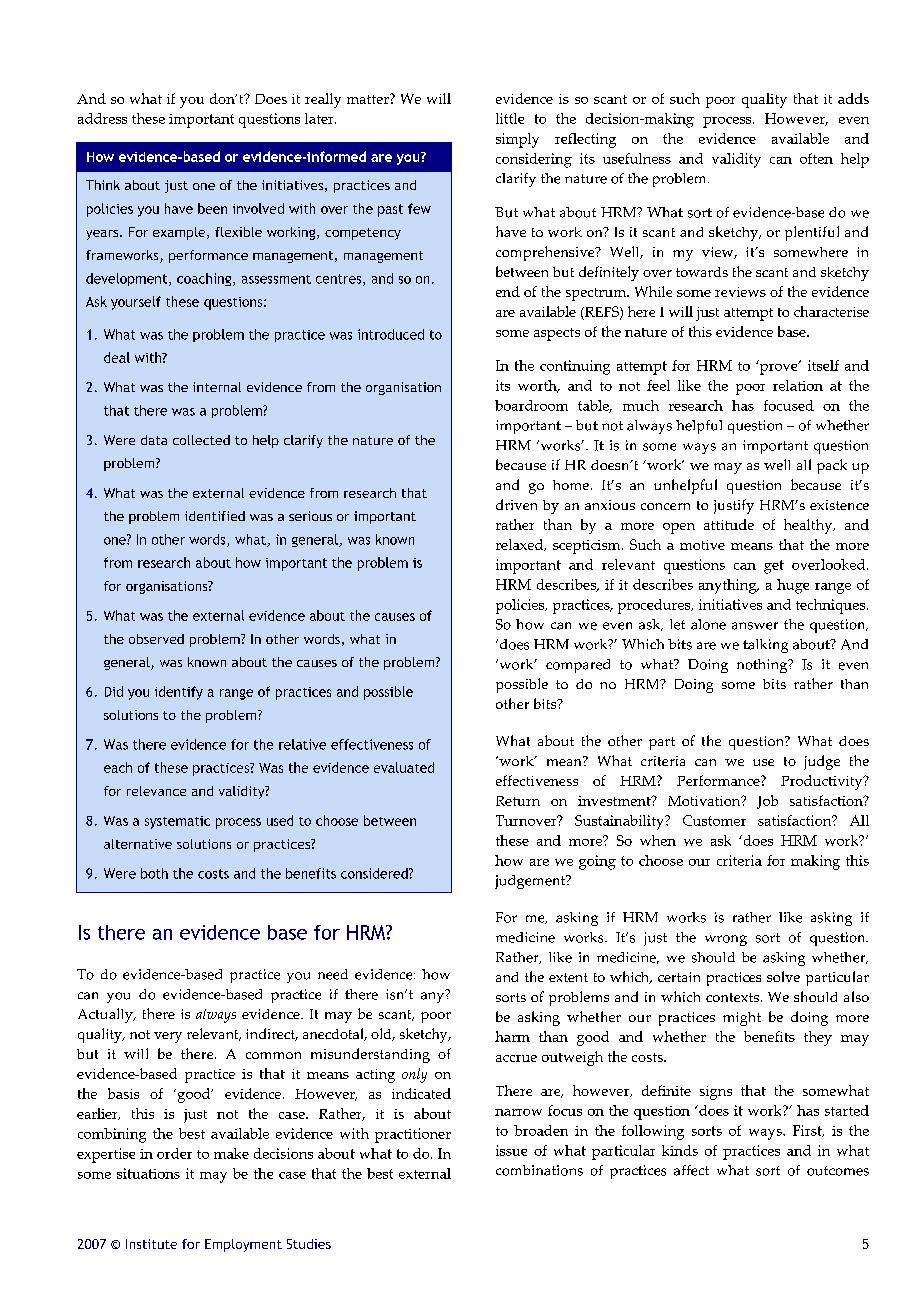 This document has width=924, height=1308. Describe the element at coordinates (578, 666) in the document. I see `compared` at that location.
